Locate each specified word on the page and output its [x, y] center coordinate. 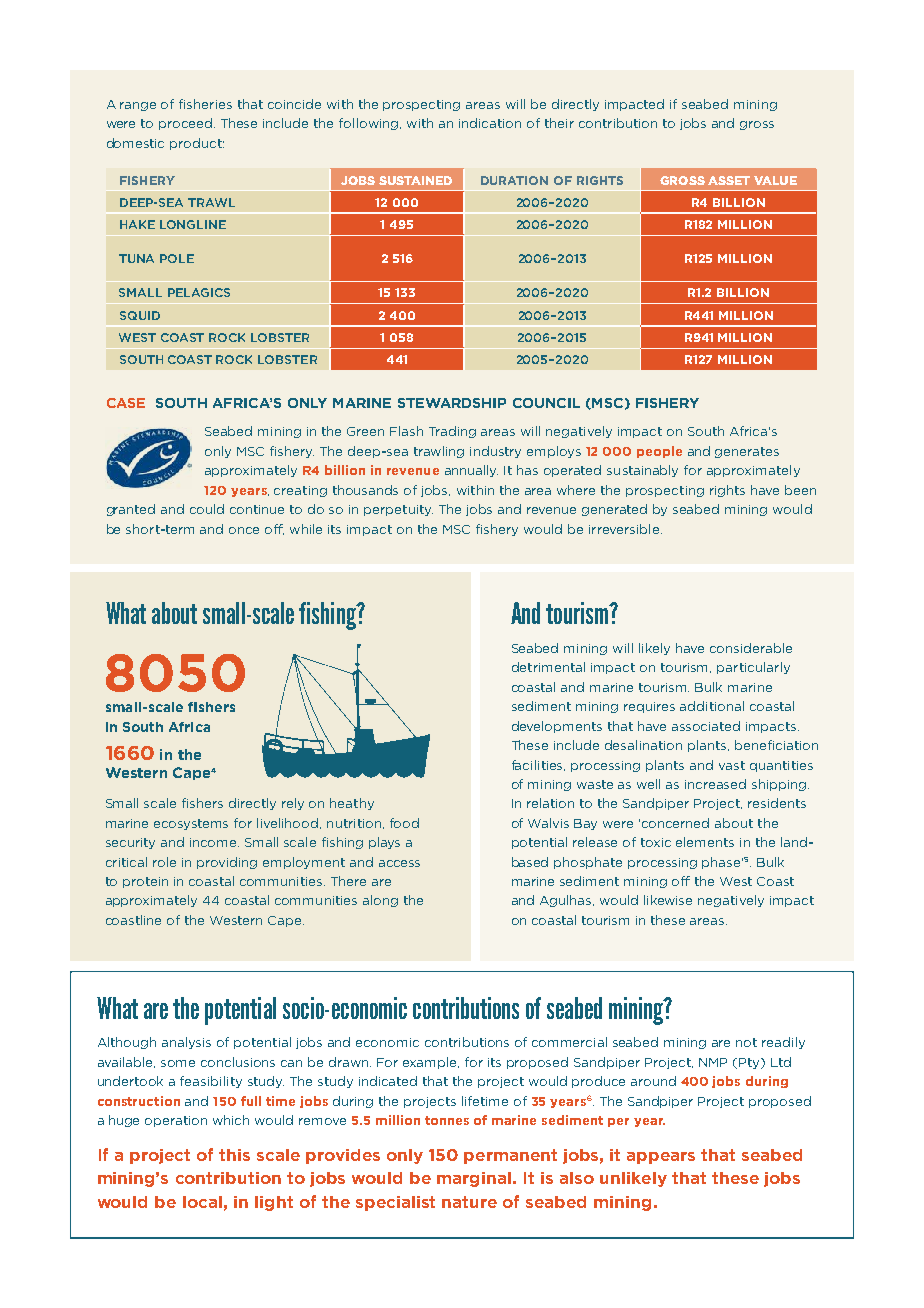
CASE [126, 403]
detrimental [548, 667]
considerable [751, 648]
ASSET [729, 180]
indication [490, 123]
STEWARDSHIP [452, 403]
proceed [185, 124]
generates [747, 452]
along [380, 901]
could [207, 509]
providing [227, 863]
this [234, 1155]
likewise [668, 900]
